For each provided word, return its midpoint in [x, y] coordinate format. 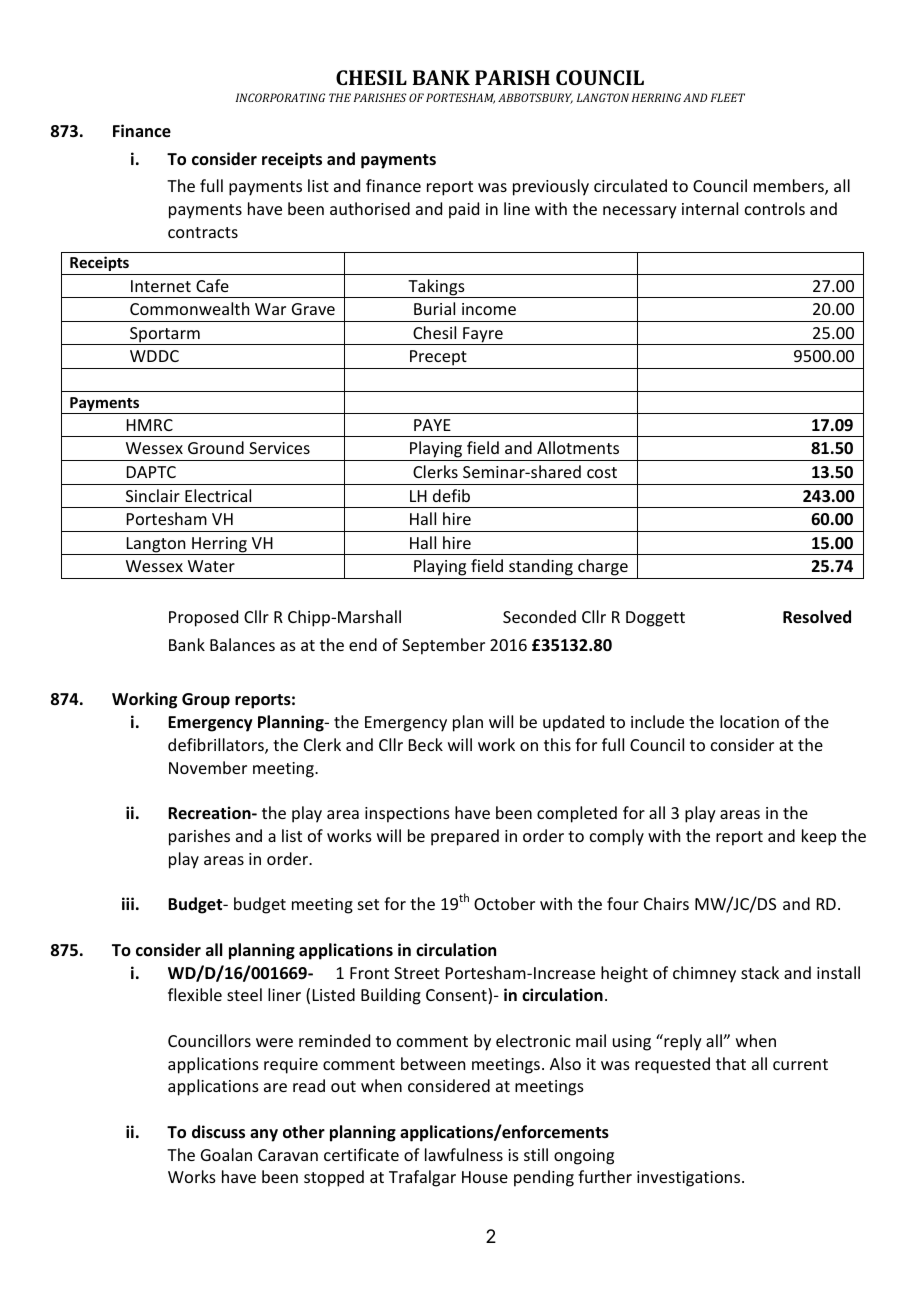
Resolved [817, 617]
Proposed [203, 618]
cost [602, 472]
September [443, 646]
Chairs [666, 903]
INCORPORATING [280, 97]
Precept [438, 359]
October [504, 903]
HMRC [150, 425]
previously [551, 187]
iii [128, 903]
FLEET [728, 97]
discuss [218, 1132]
